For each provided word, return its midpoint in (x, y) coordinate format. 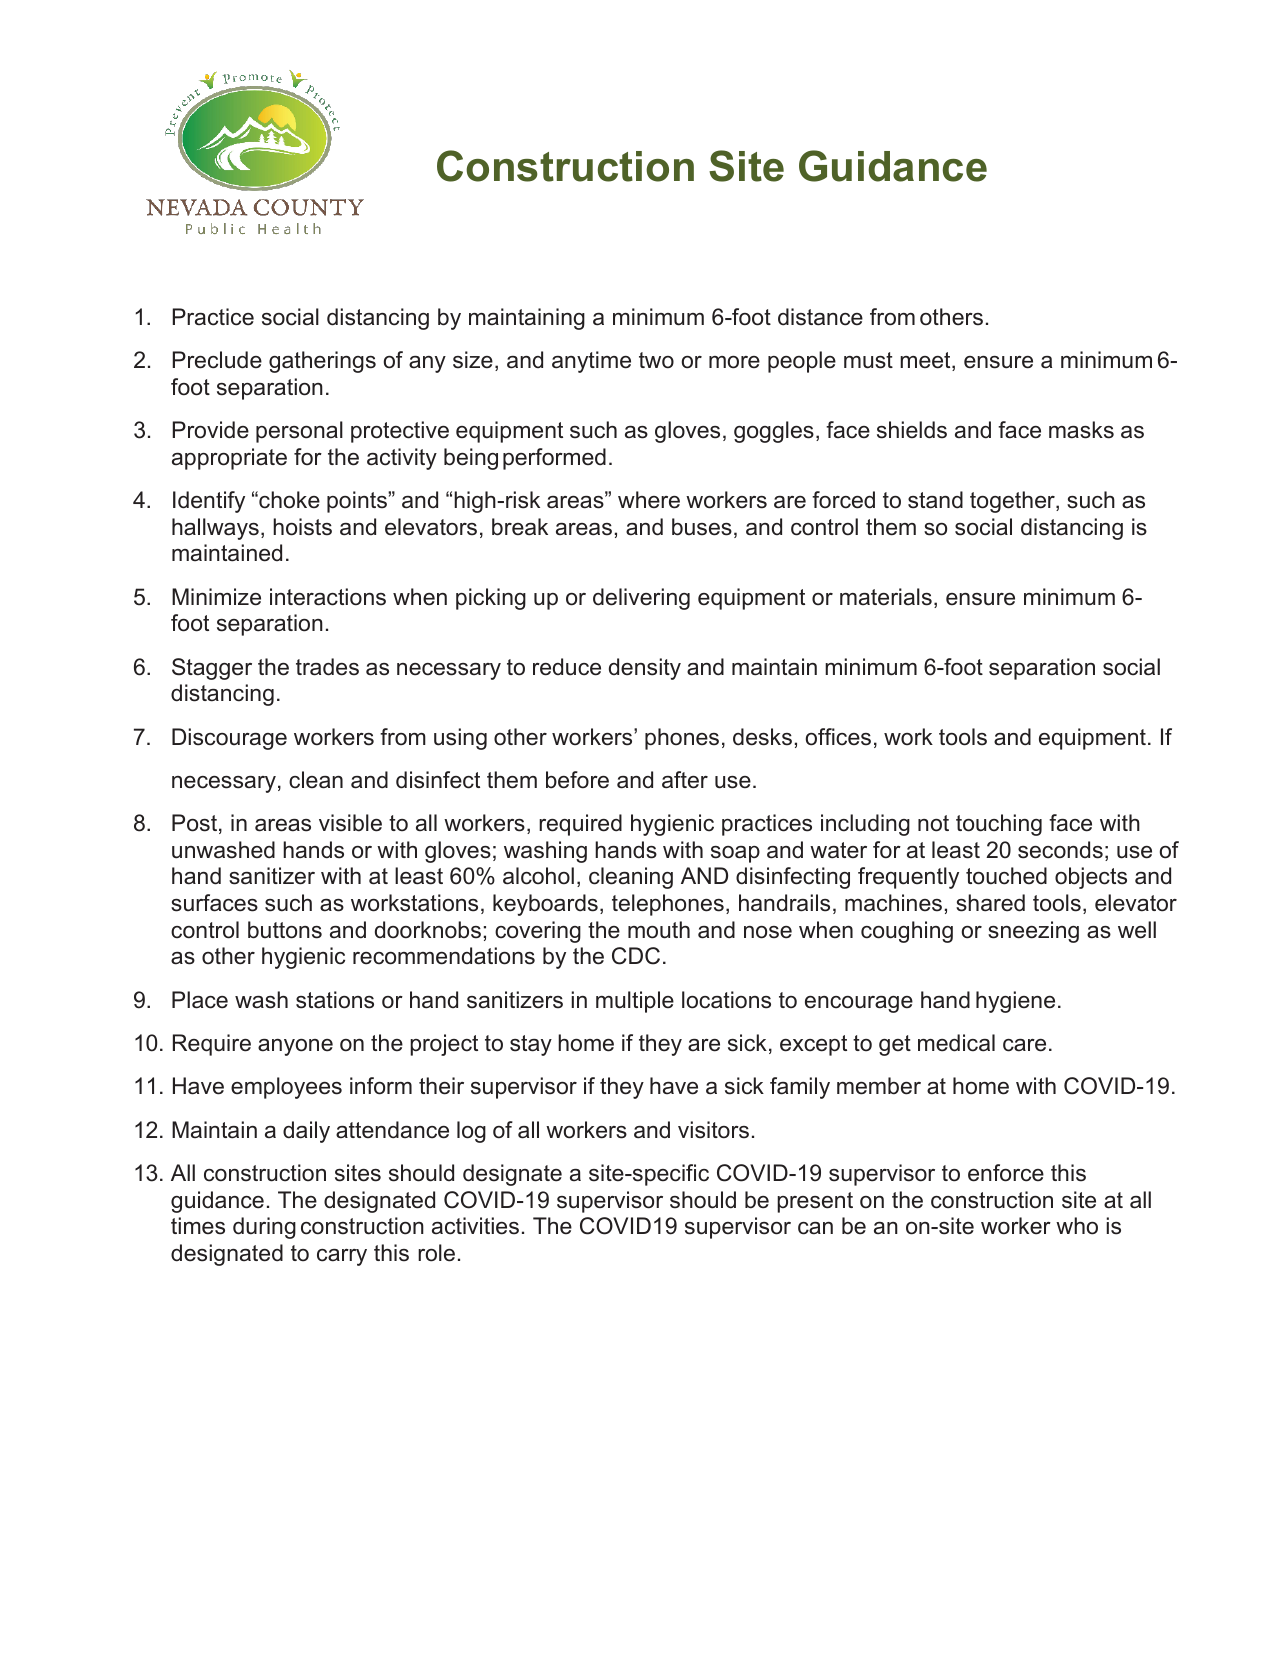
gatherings (322, 362)
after (685, 780)
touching (999, 825)
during (264, 1228)
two (656, 360)
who (1077, 1226)
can (815, 1228)
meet (926, 361)
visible (350, 823)
